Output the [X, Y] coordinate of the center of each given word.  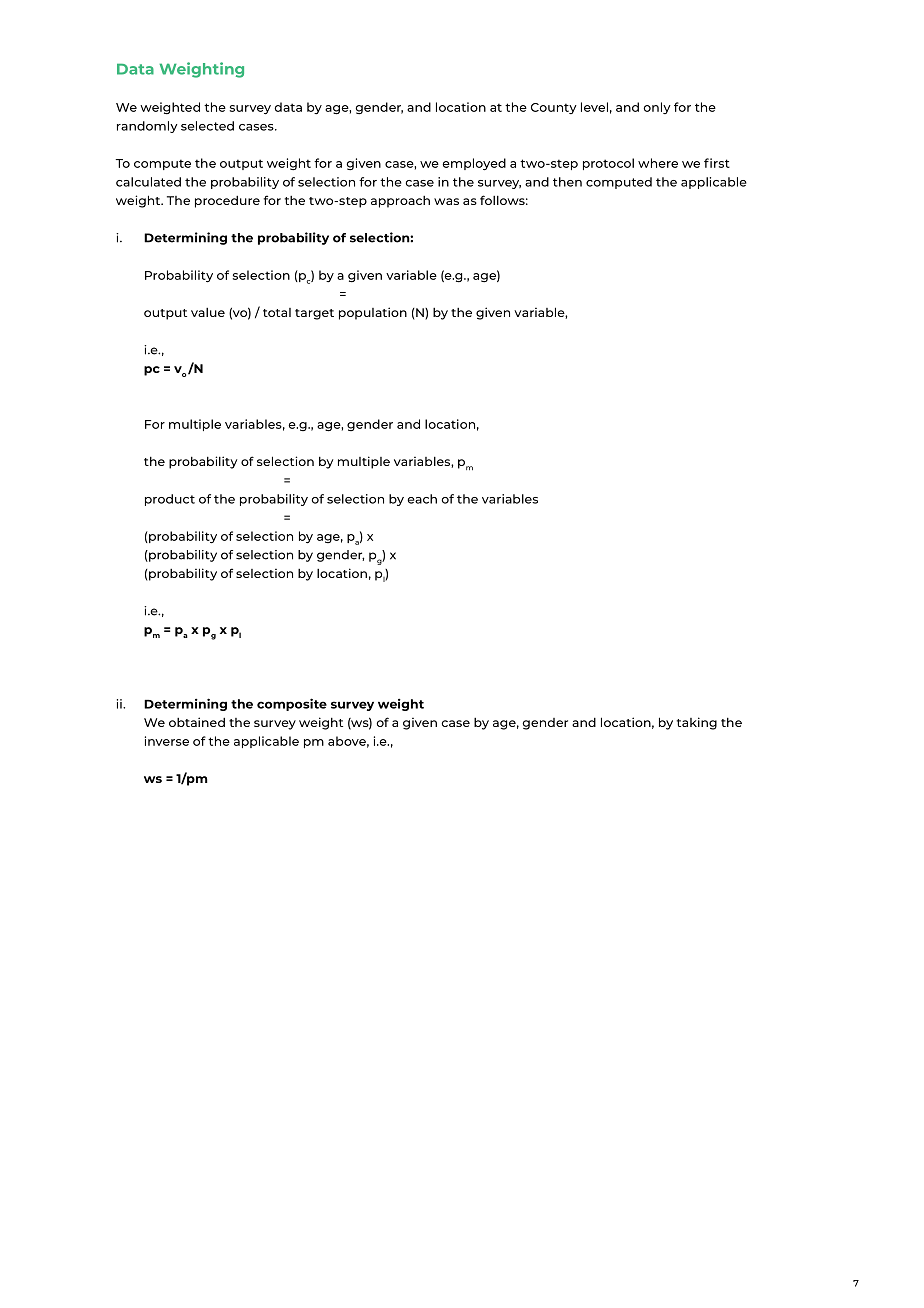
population [373, 313]
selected [207, 126]
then [567, 182]
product [170, 500]
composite [292, 704]
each [422, 499]
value [208, 312]
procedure [227, 202]
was [446, 201]
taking [697, 723]
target [314, 314]
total [277, 312]
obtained [197, 722]
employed [474, 164]
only [657, 108]
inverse [167, 741]
